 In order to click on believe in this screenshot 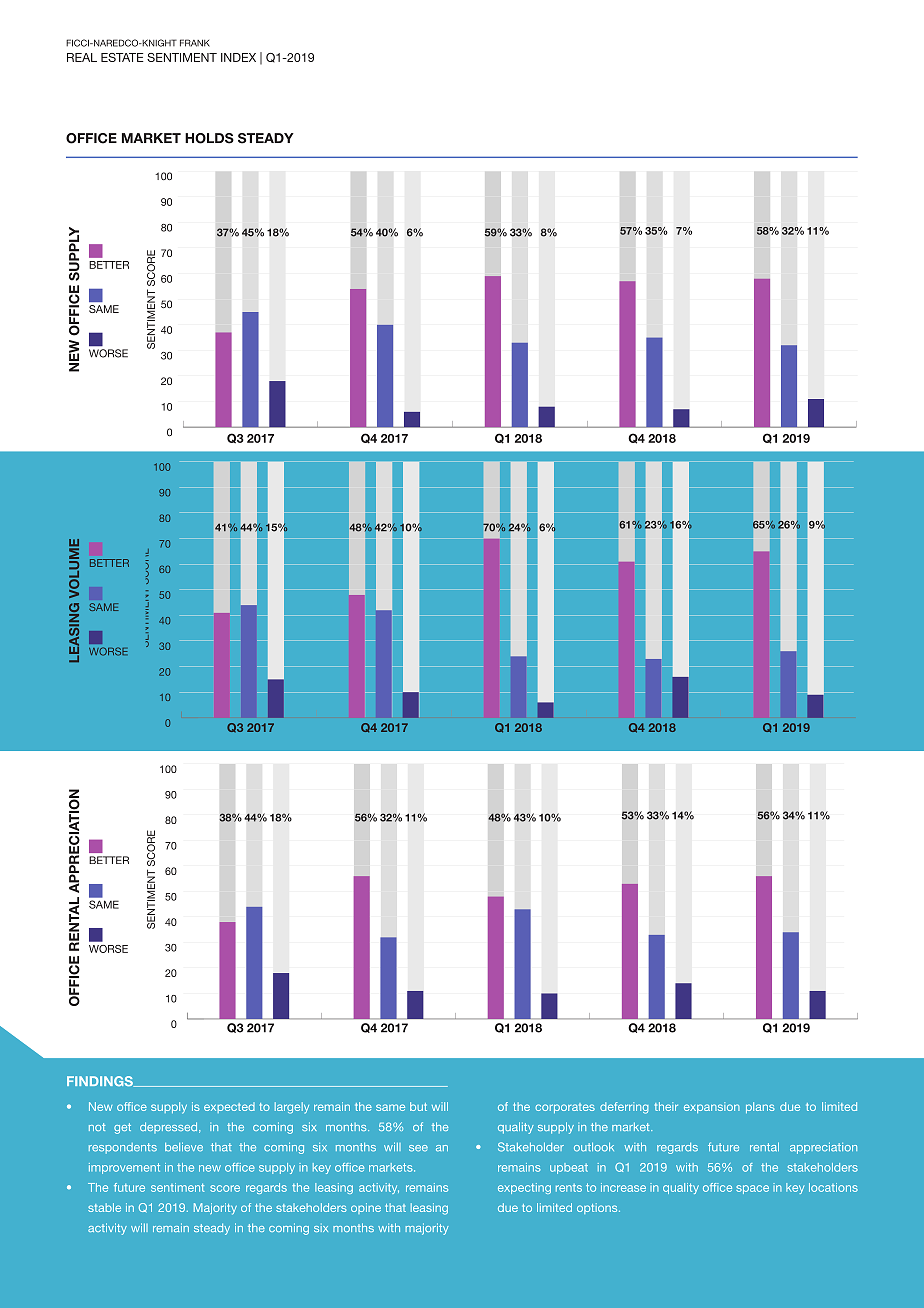, I will do `click(184, 1147)`.
